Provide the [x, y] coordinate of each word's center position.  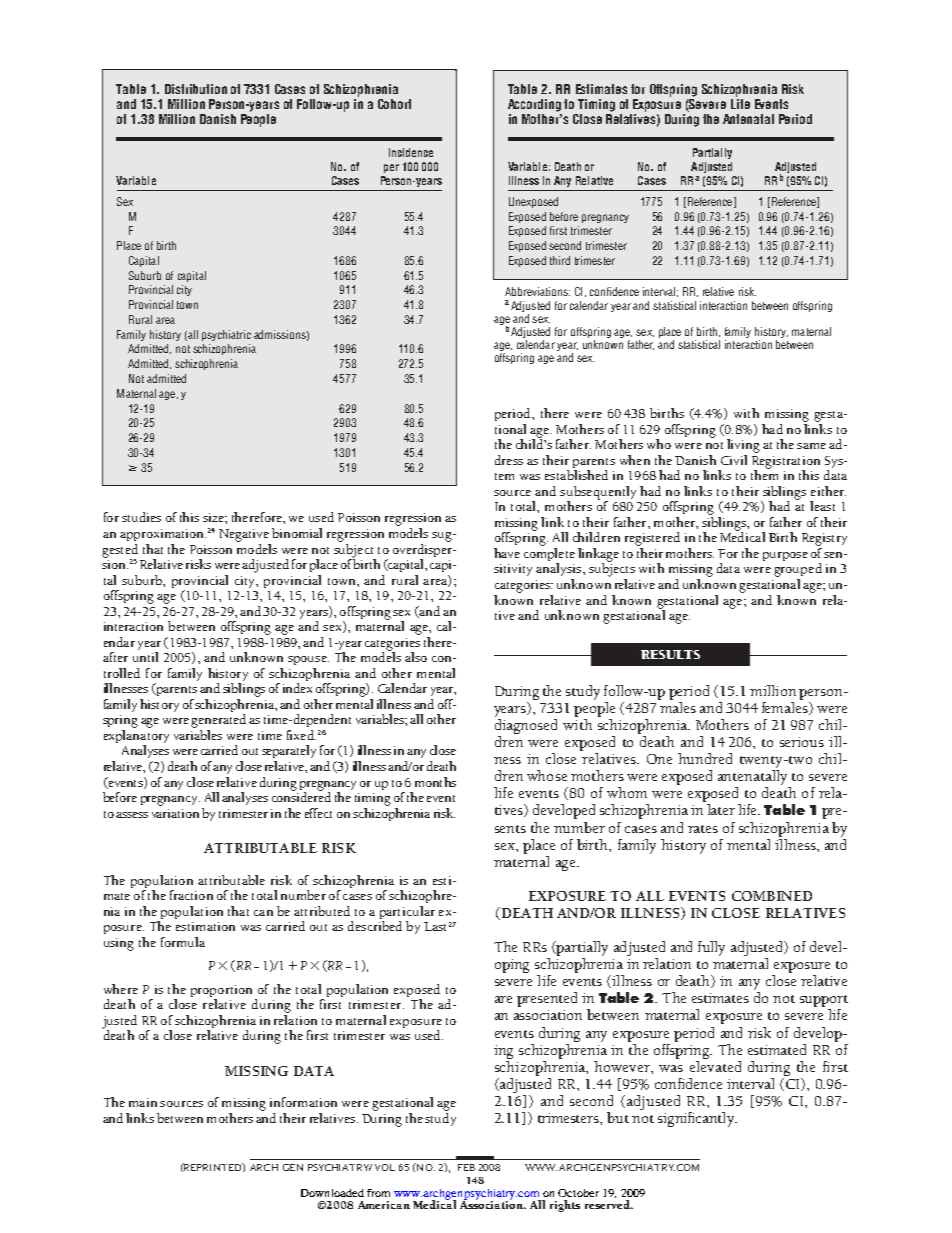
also [416, 657]
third [560, 260]
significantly [697, 1119]
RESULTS [670, 654]
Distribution [196, 89]
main [143, 1102]
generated [218, 721]
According [534, 105]
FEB [466, 1167]
